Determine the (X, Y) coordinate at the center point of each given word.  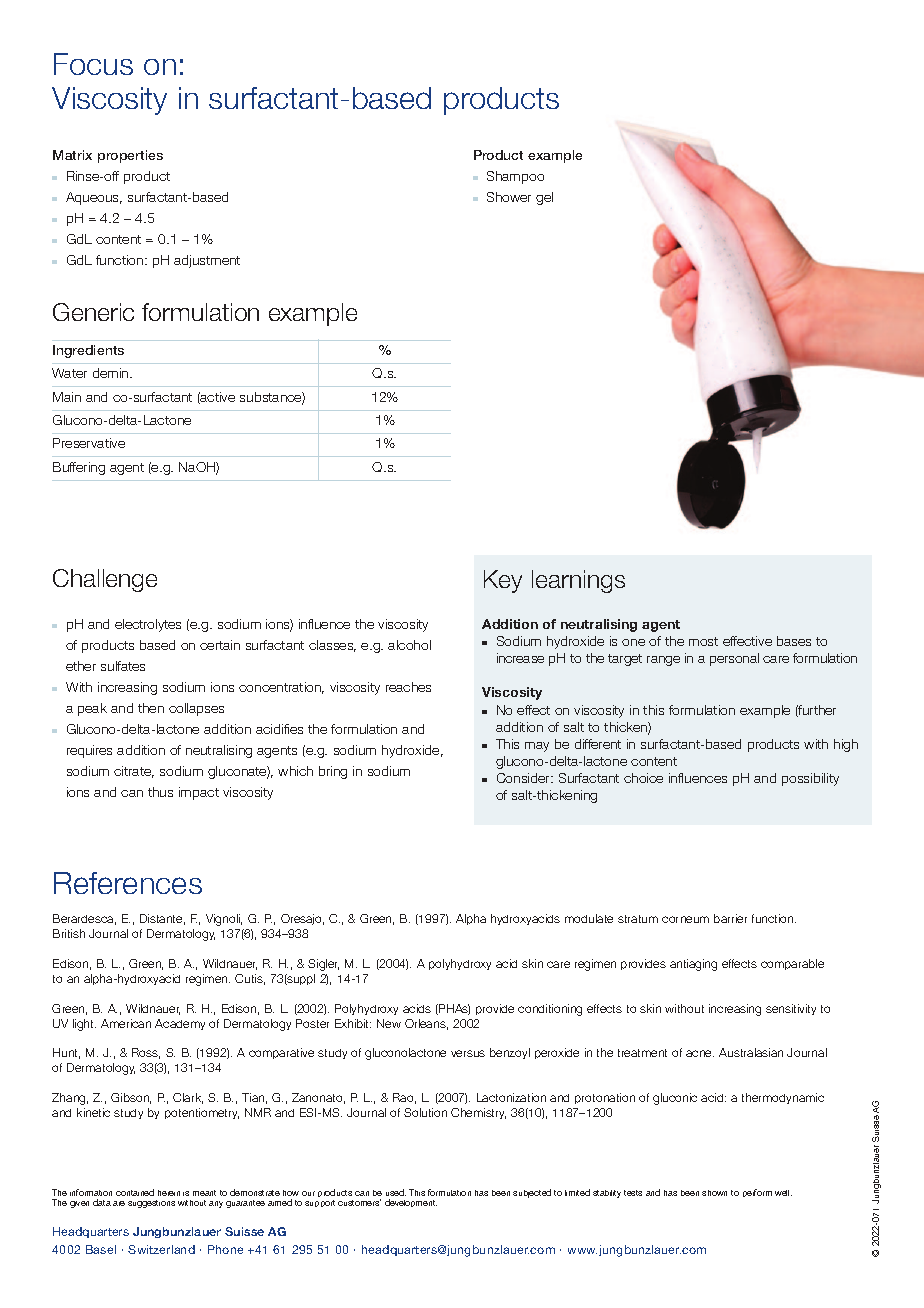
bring (333, 772)
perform (757, 1193)
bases (794, 641)
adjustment (207, 261)
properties (130, 156)
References (128, 883)
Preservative (89, 443)
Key (503, 581)
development (411, 1203)
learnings (578, 581)
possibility (810, 779)
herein (169, 1193)
